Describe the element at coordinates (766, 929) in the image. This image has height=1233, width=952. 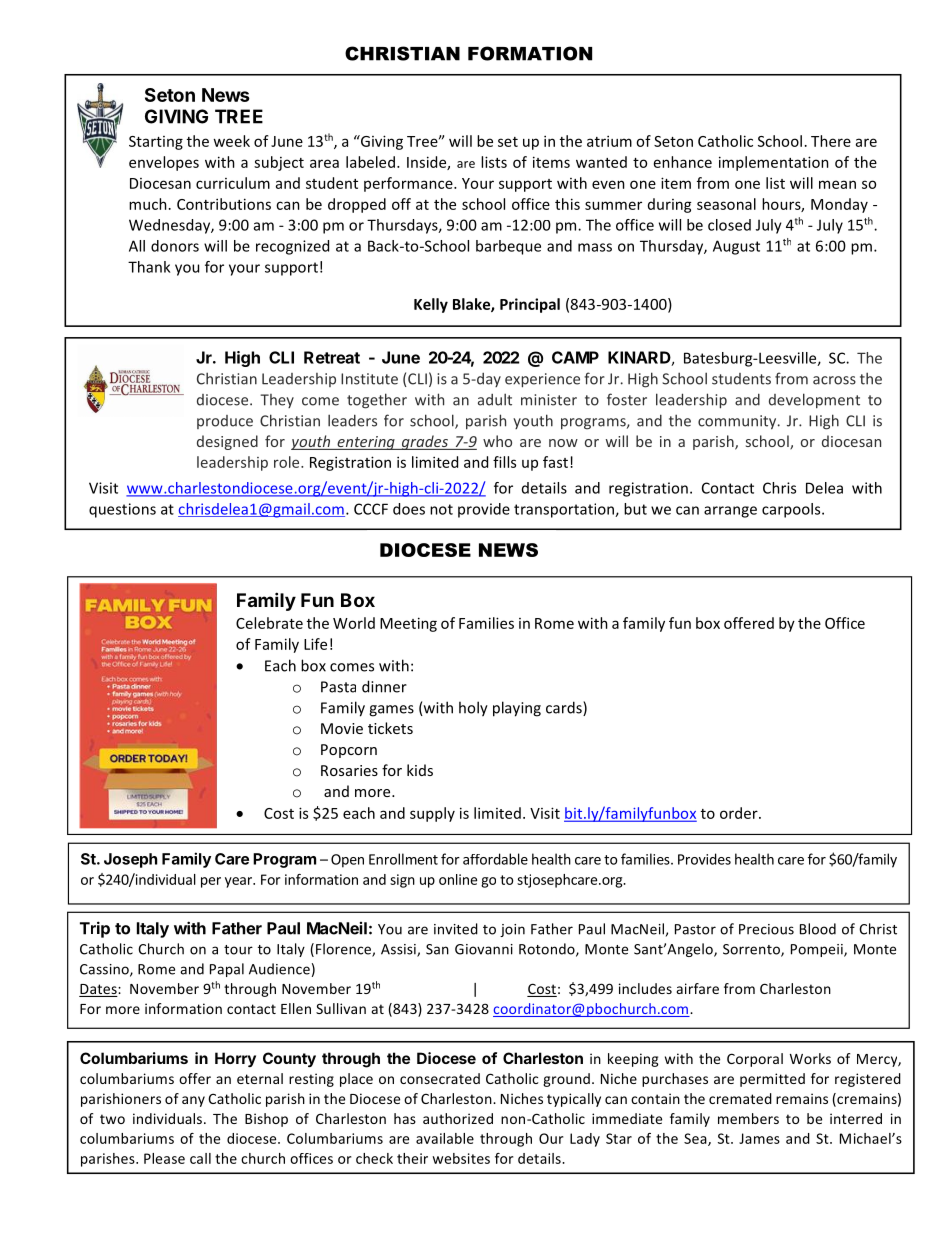
I see `Precious` at that location.
